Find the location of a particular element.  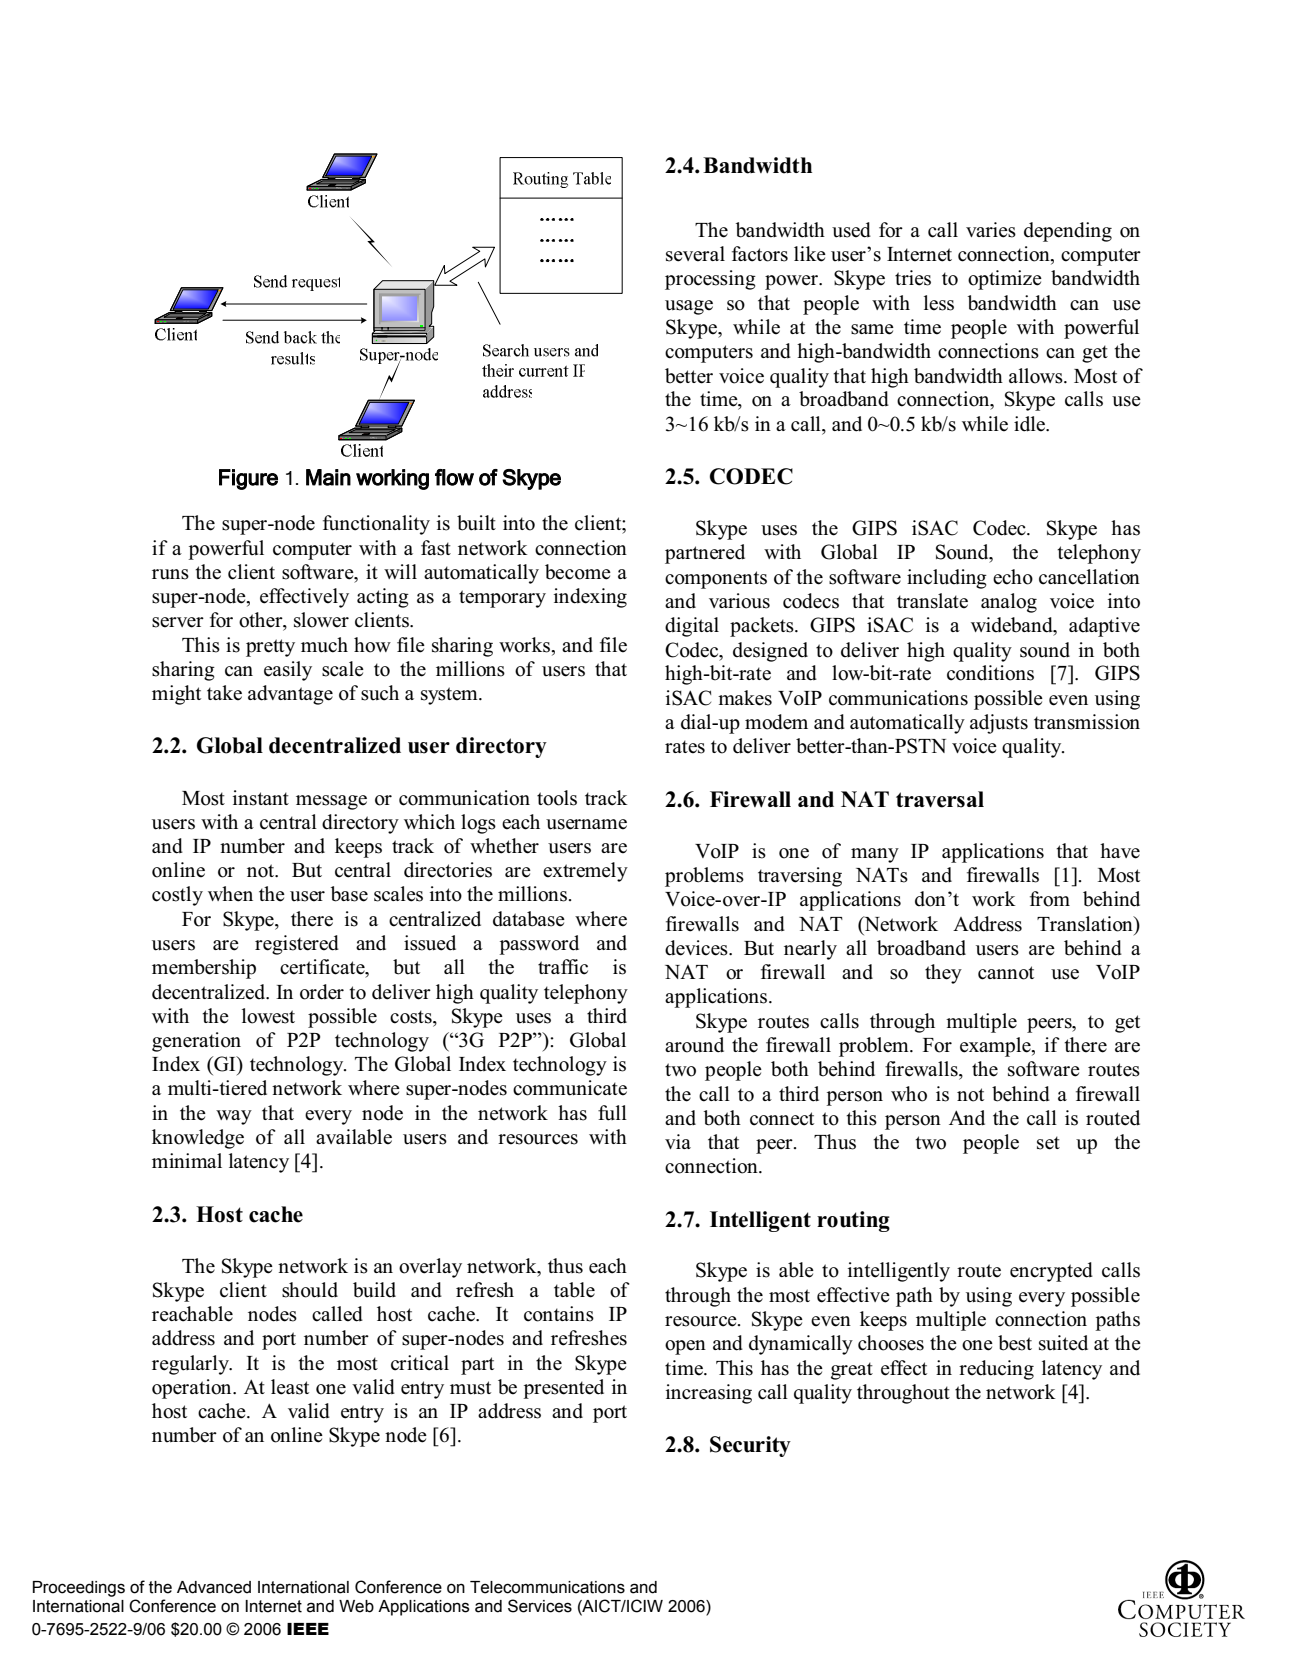

Services is located at coordinates (540, 1606).
